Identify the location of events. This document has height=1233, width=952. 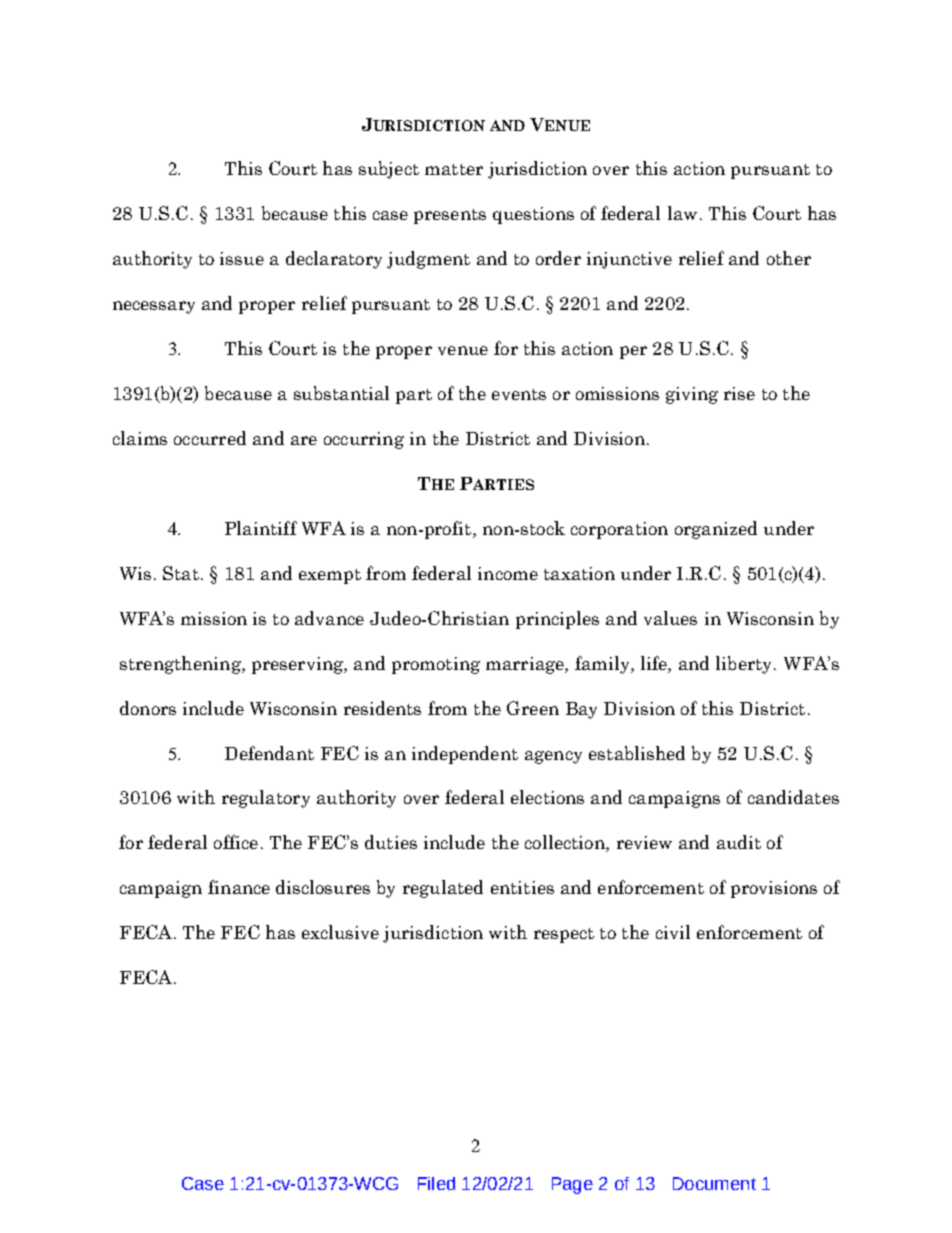
(519, 394).
